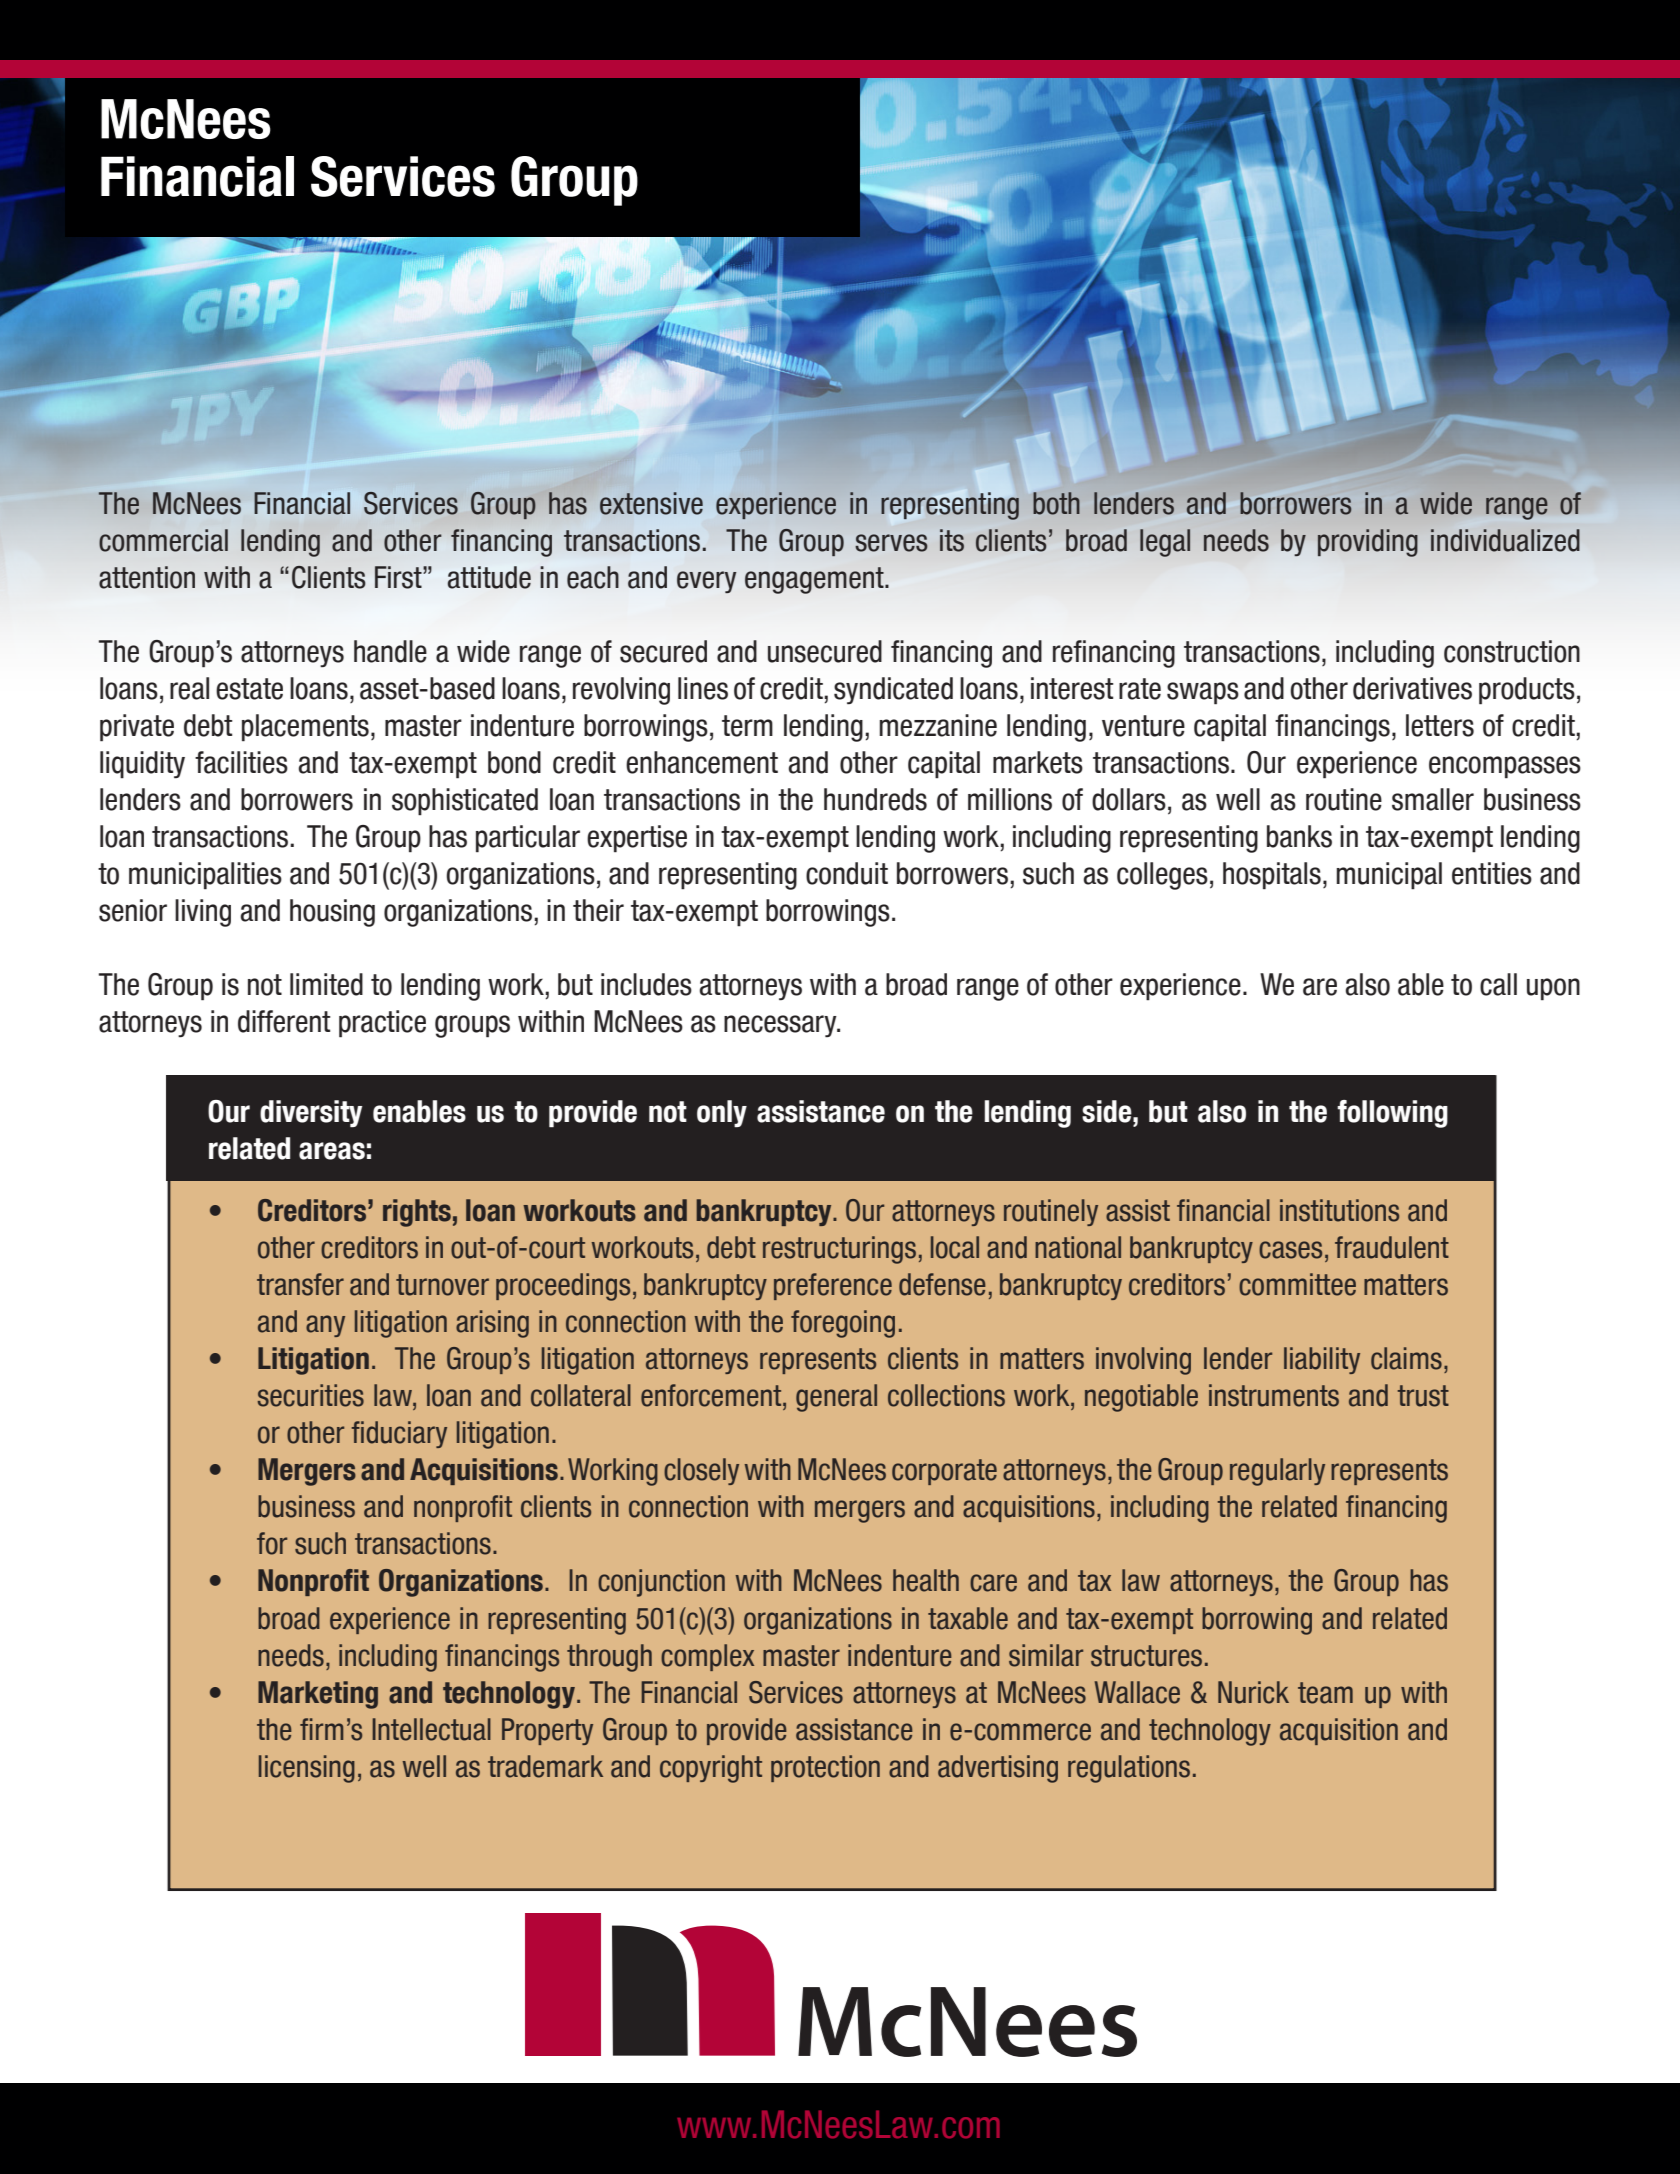 Image resolution: width=1680 pixels, height=2174 pixels. I want to click on general, so click(836, 1398).
